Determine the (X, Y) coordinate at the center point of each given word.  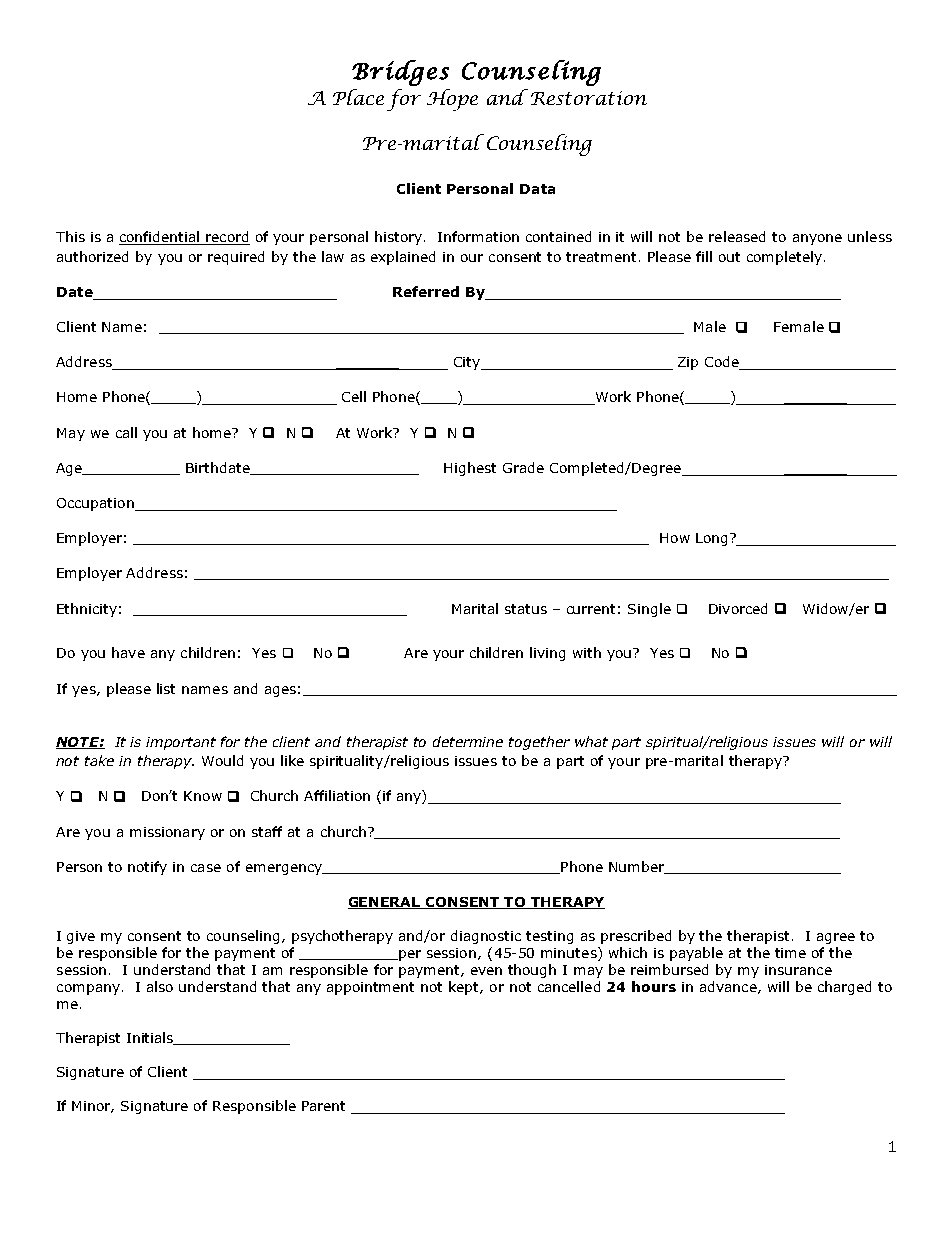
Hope (452, 100)
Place (358, 97)
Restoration (589, 98)
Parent (323, 1106)
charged (844, 988)
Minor (93, 1107)
